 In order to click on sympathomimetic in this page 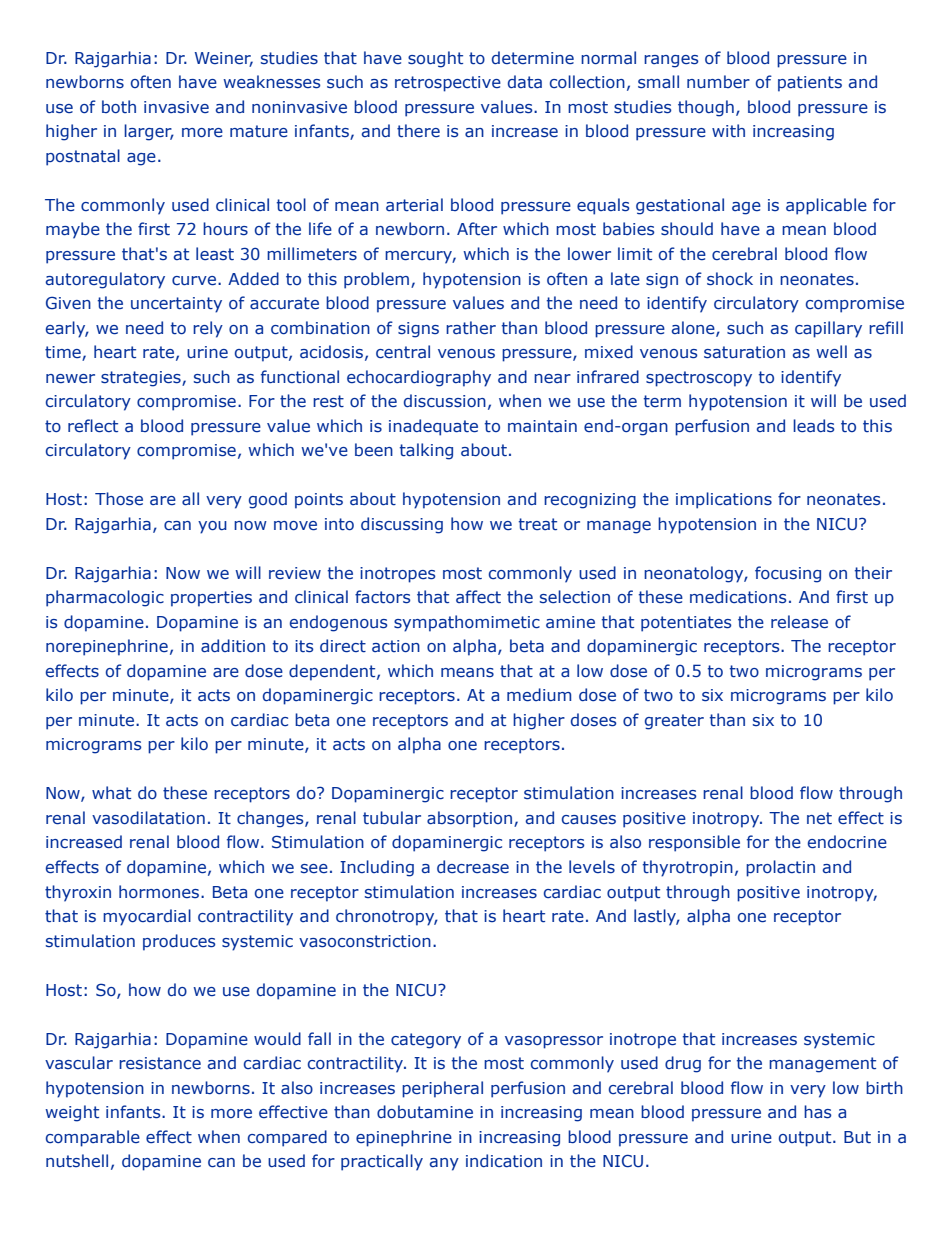, I will do `click(467, 623)`.
